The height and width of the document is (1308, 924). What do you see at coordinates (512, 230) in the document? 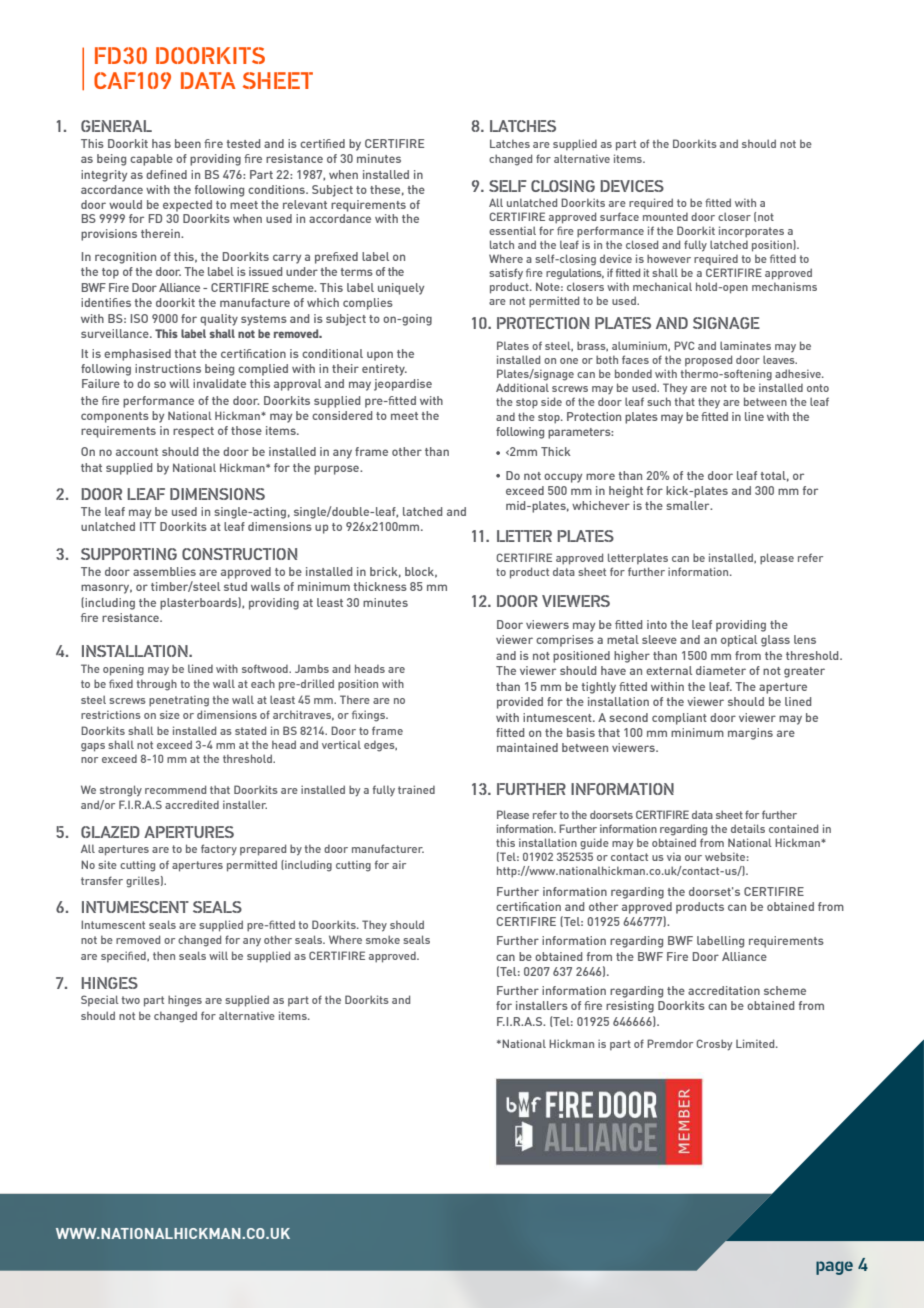
I see `essential` at bounding box center [512, 230].
